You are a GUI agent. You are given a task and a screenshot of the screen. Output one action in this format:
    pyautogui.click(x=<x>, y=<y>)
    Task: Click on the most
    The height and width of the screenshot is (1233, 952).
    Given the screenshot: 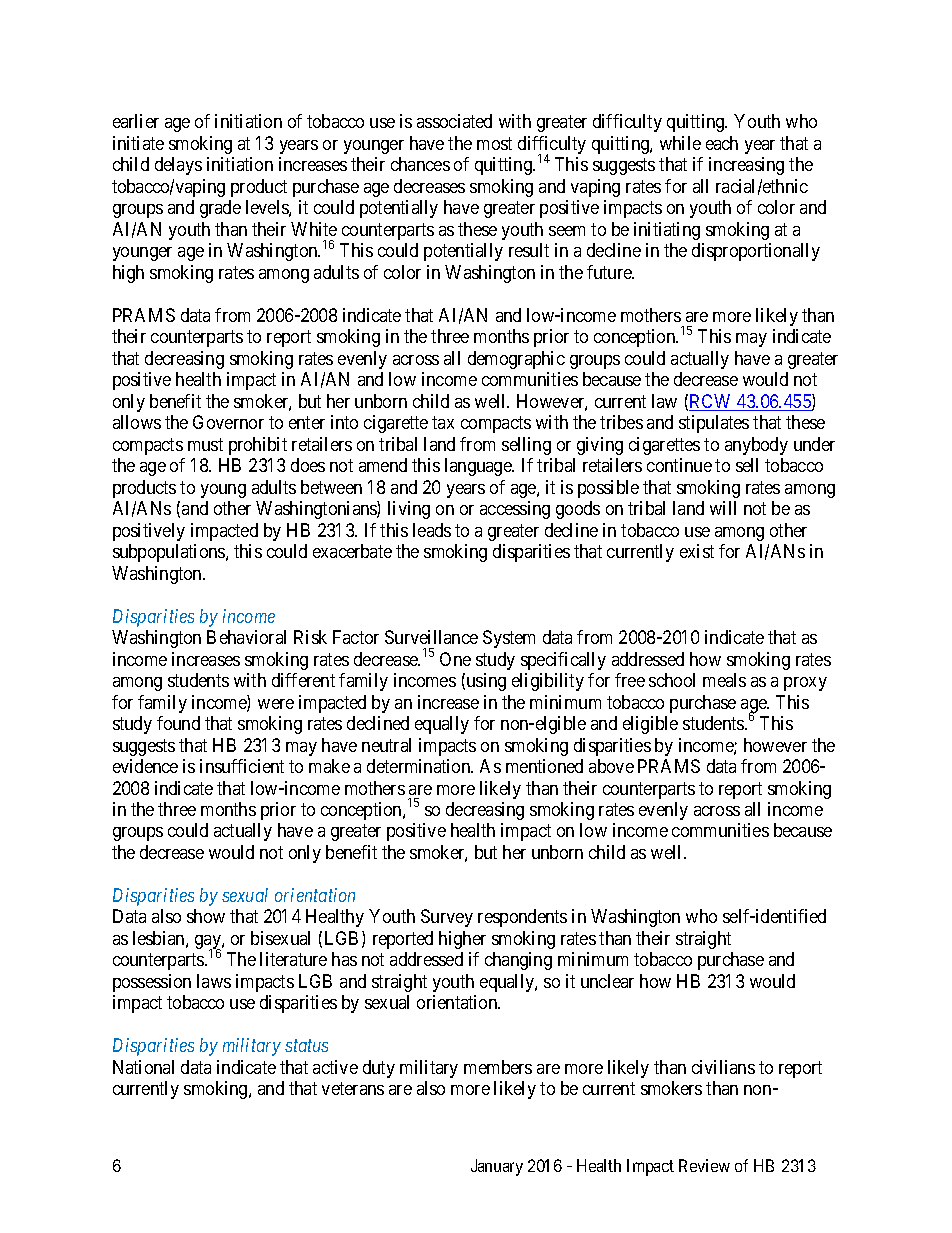 What is the action you would take?
    pyautogui.click(x=494, y=143)
